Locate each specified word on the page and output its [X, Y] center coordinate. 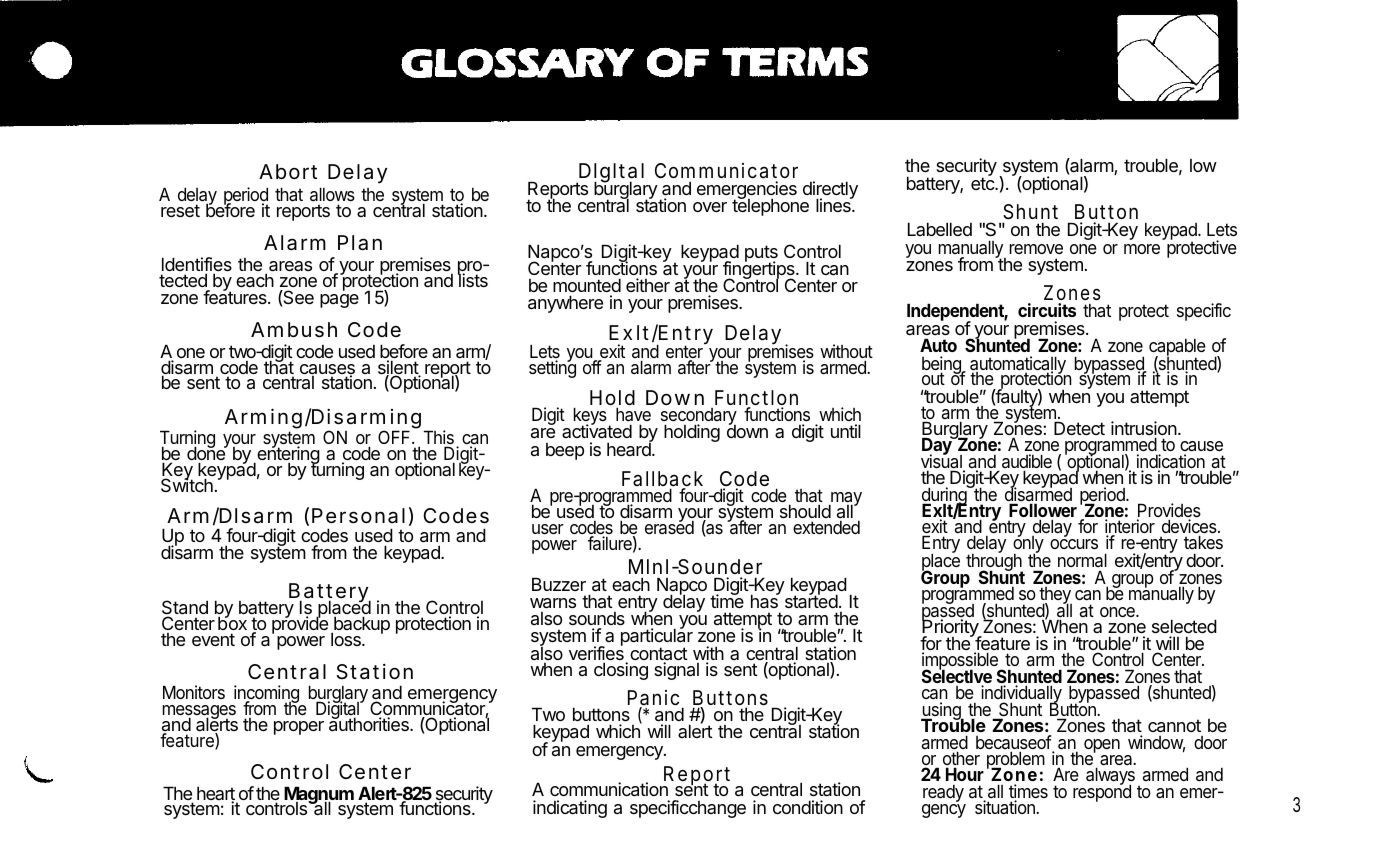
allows [332, 194]
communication [609, 789]
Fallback [662, 480]
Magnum [319, 796]
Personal [358, 516]
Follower [1043, 512]
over [710, 207]
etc [984, 183]
